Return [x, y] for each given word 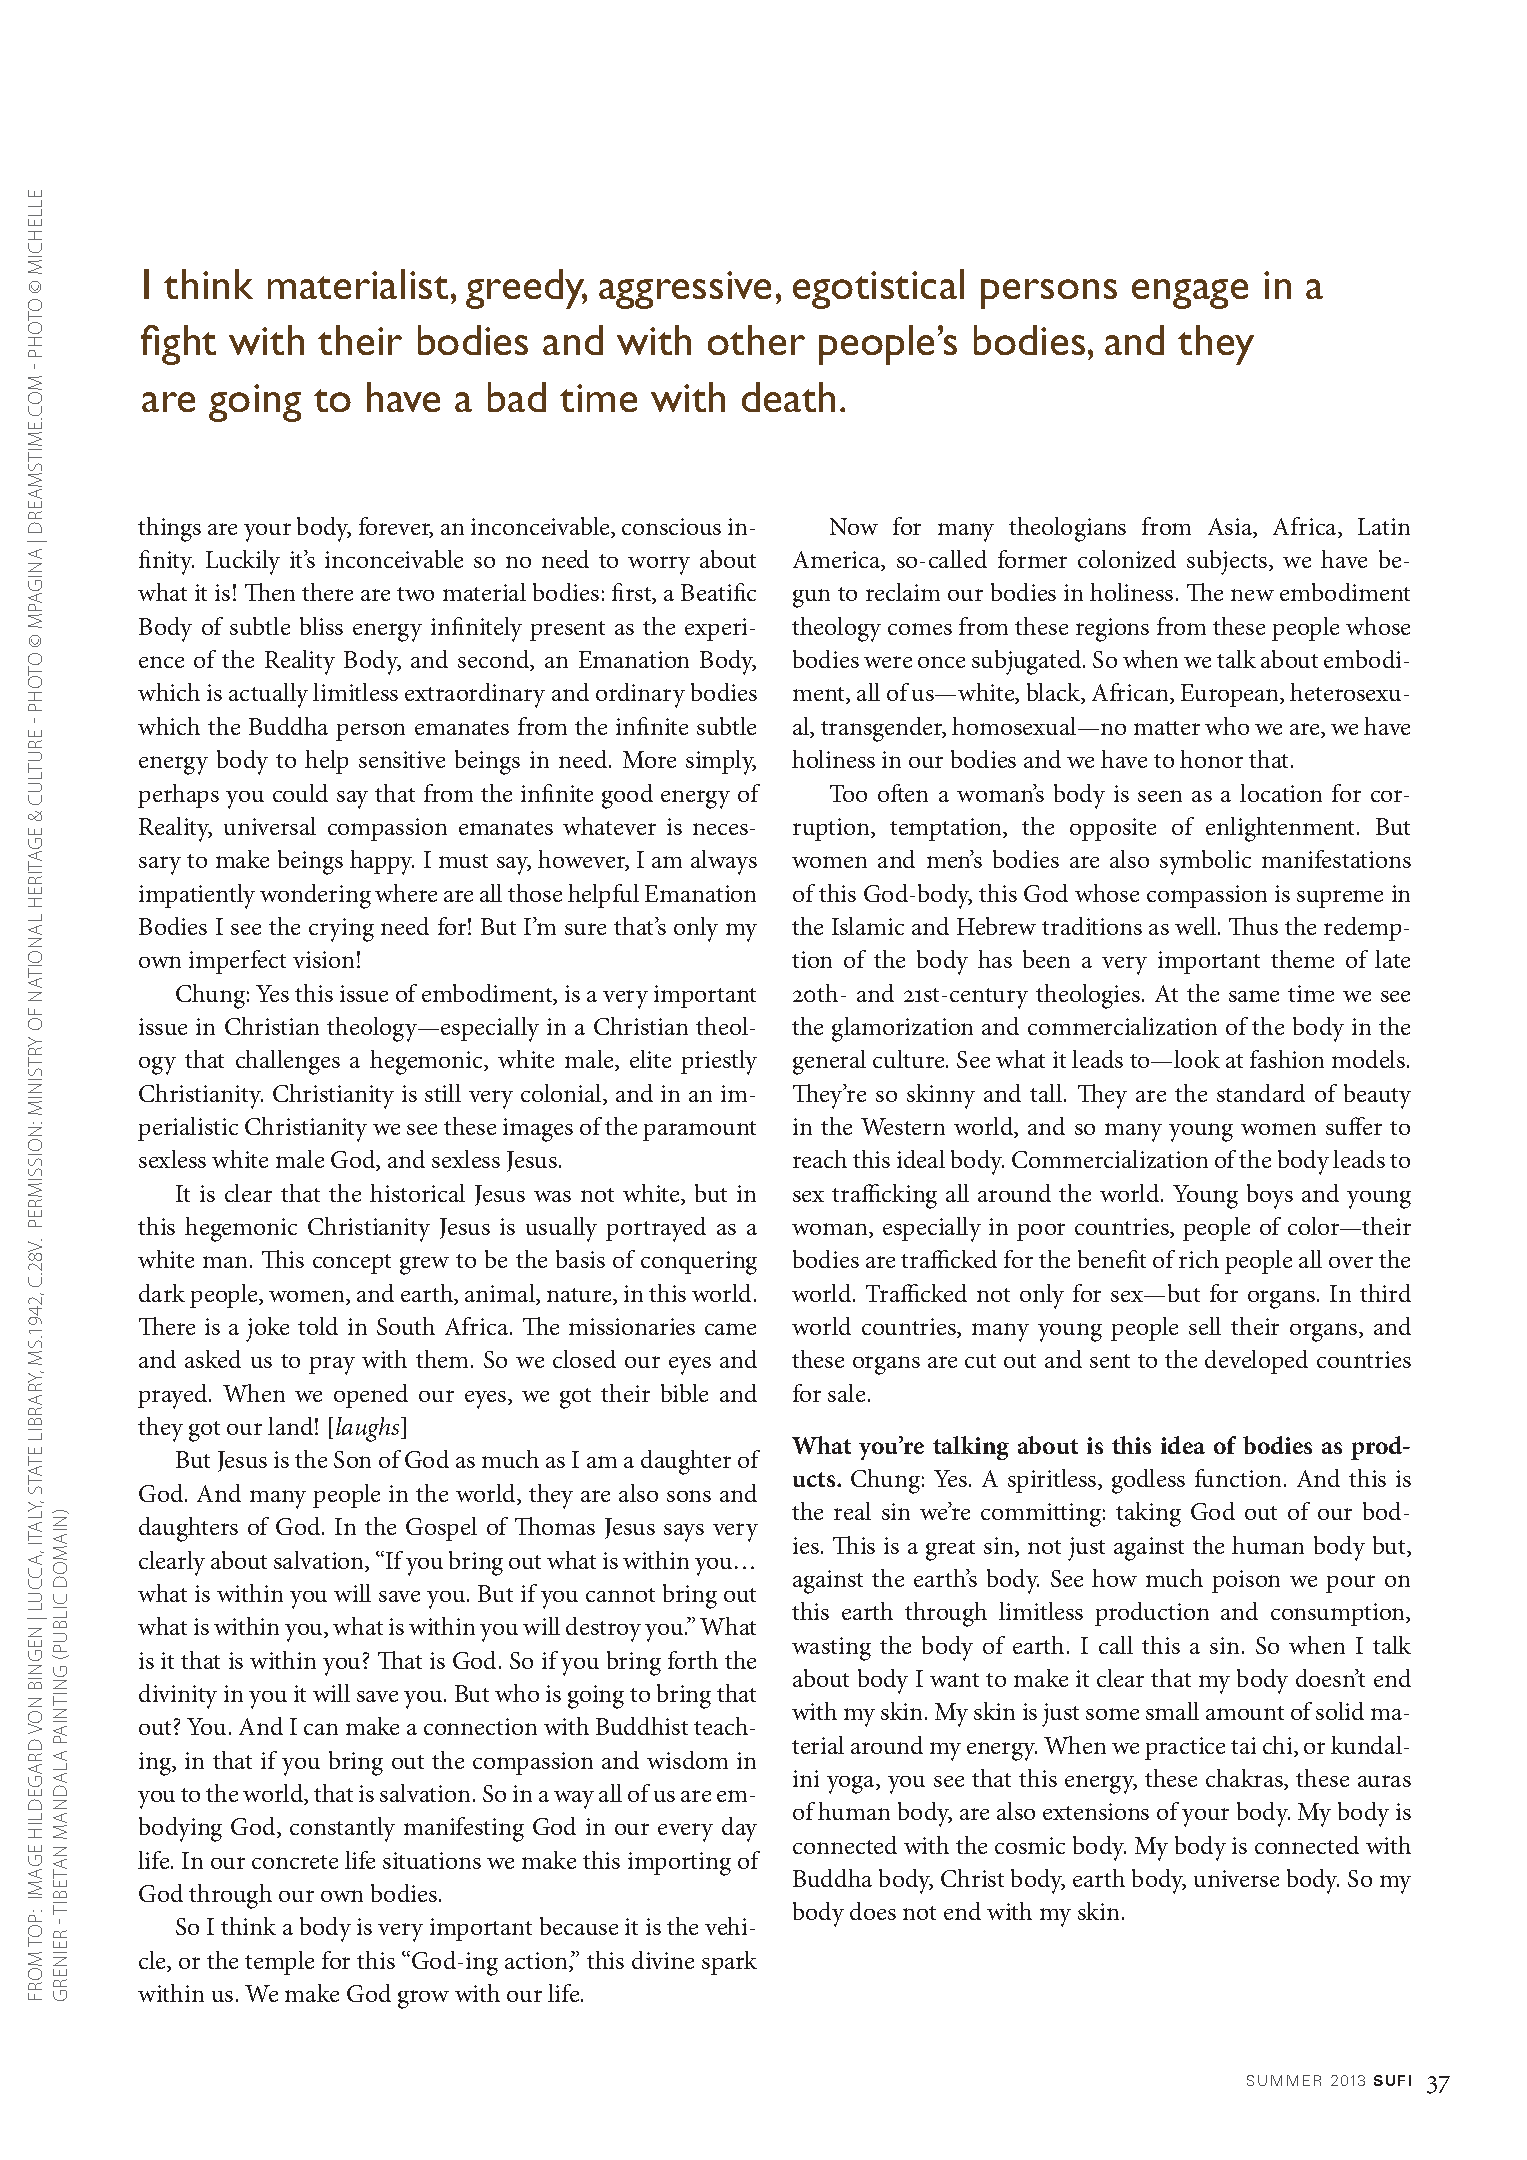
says [684, 1533]
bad [517, 397]
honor [1211, 759]
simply [721, 762]
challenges [288, 1062]
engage [1190, 294]
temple [279, 1963]
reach [820, 1159]
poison [1246, 1581]
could [300, 793]
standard [1261, 1093]
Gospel [441, 1529]
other [756, 340]
